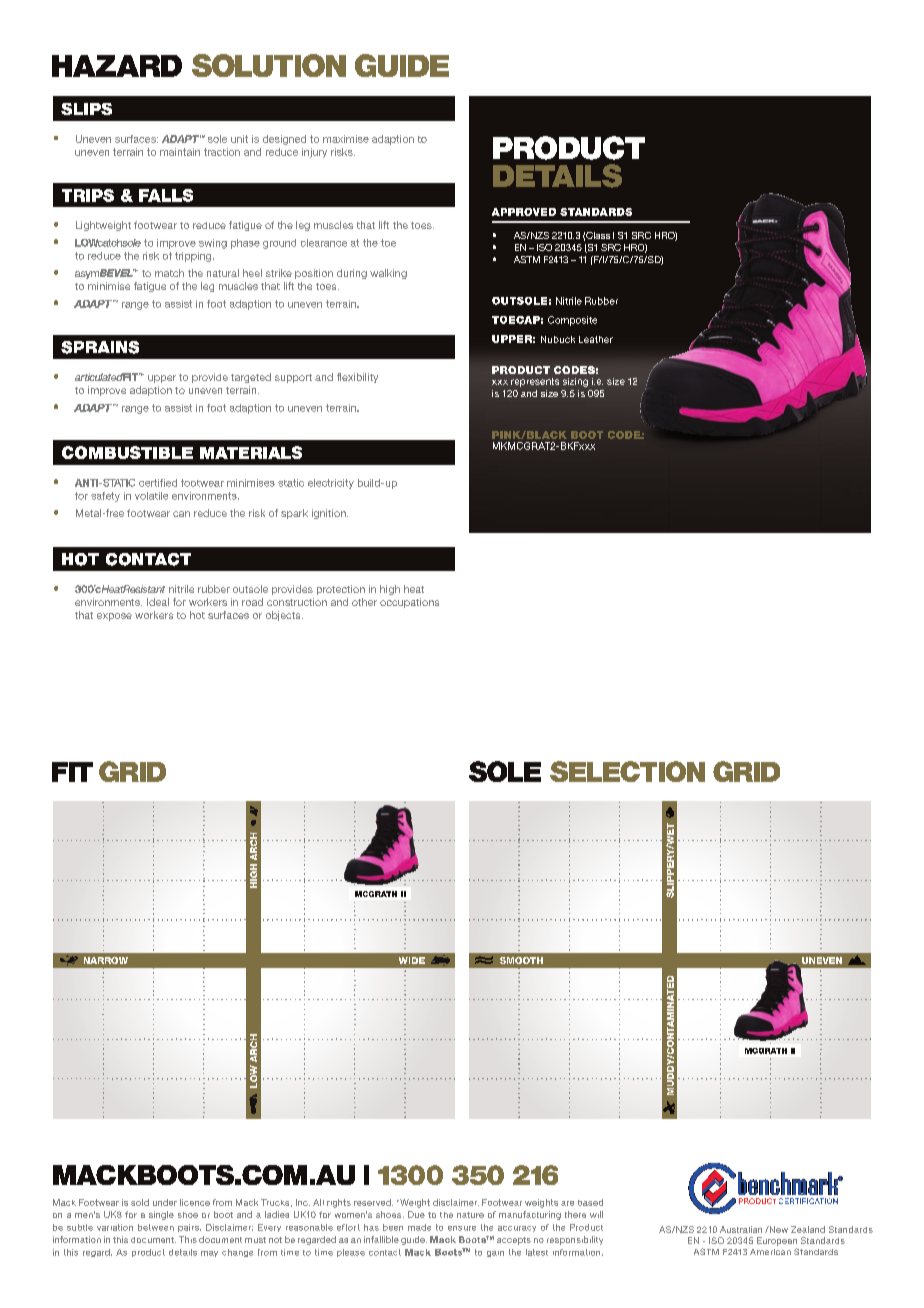 The image size is (924, 1308). Describe the element at coordinates (161, 1215) in the document. I see `single` at that location.
